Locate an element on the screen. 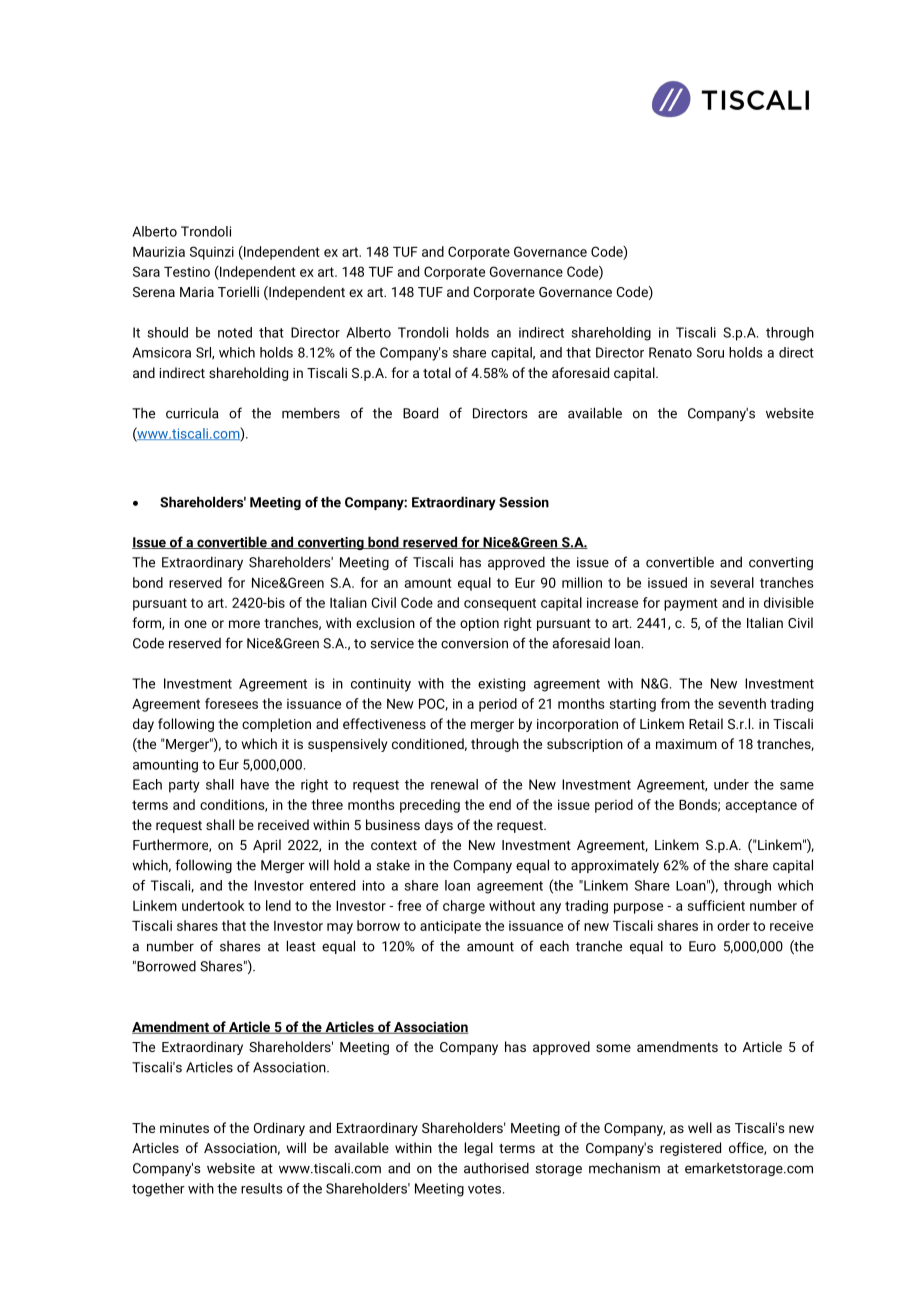 The image size is (924, 1308). Retail is located at coordinates (706, 723).
